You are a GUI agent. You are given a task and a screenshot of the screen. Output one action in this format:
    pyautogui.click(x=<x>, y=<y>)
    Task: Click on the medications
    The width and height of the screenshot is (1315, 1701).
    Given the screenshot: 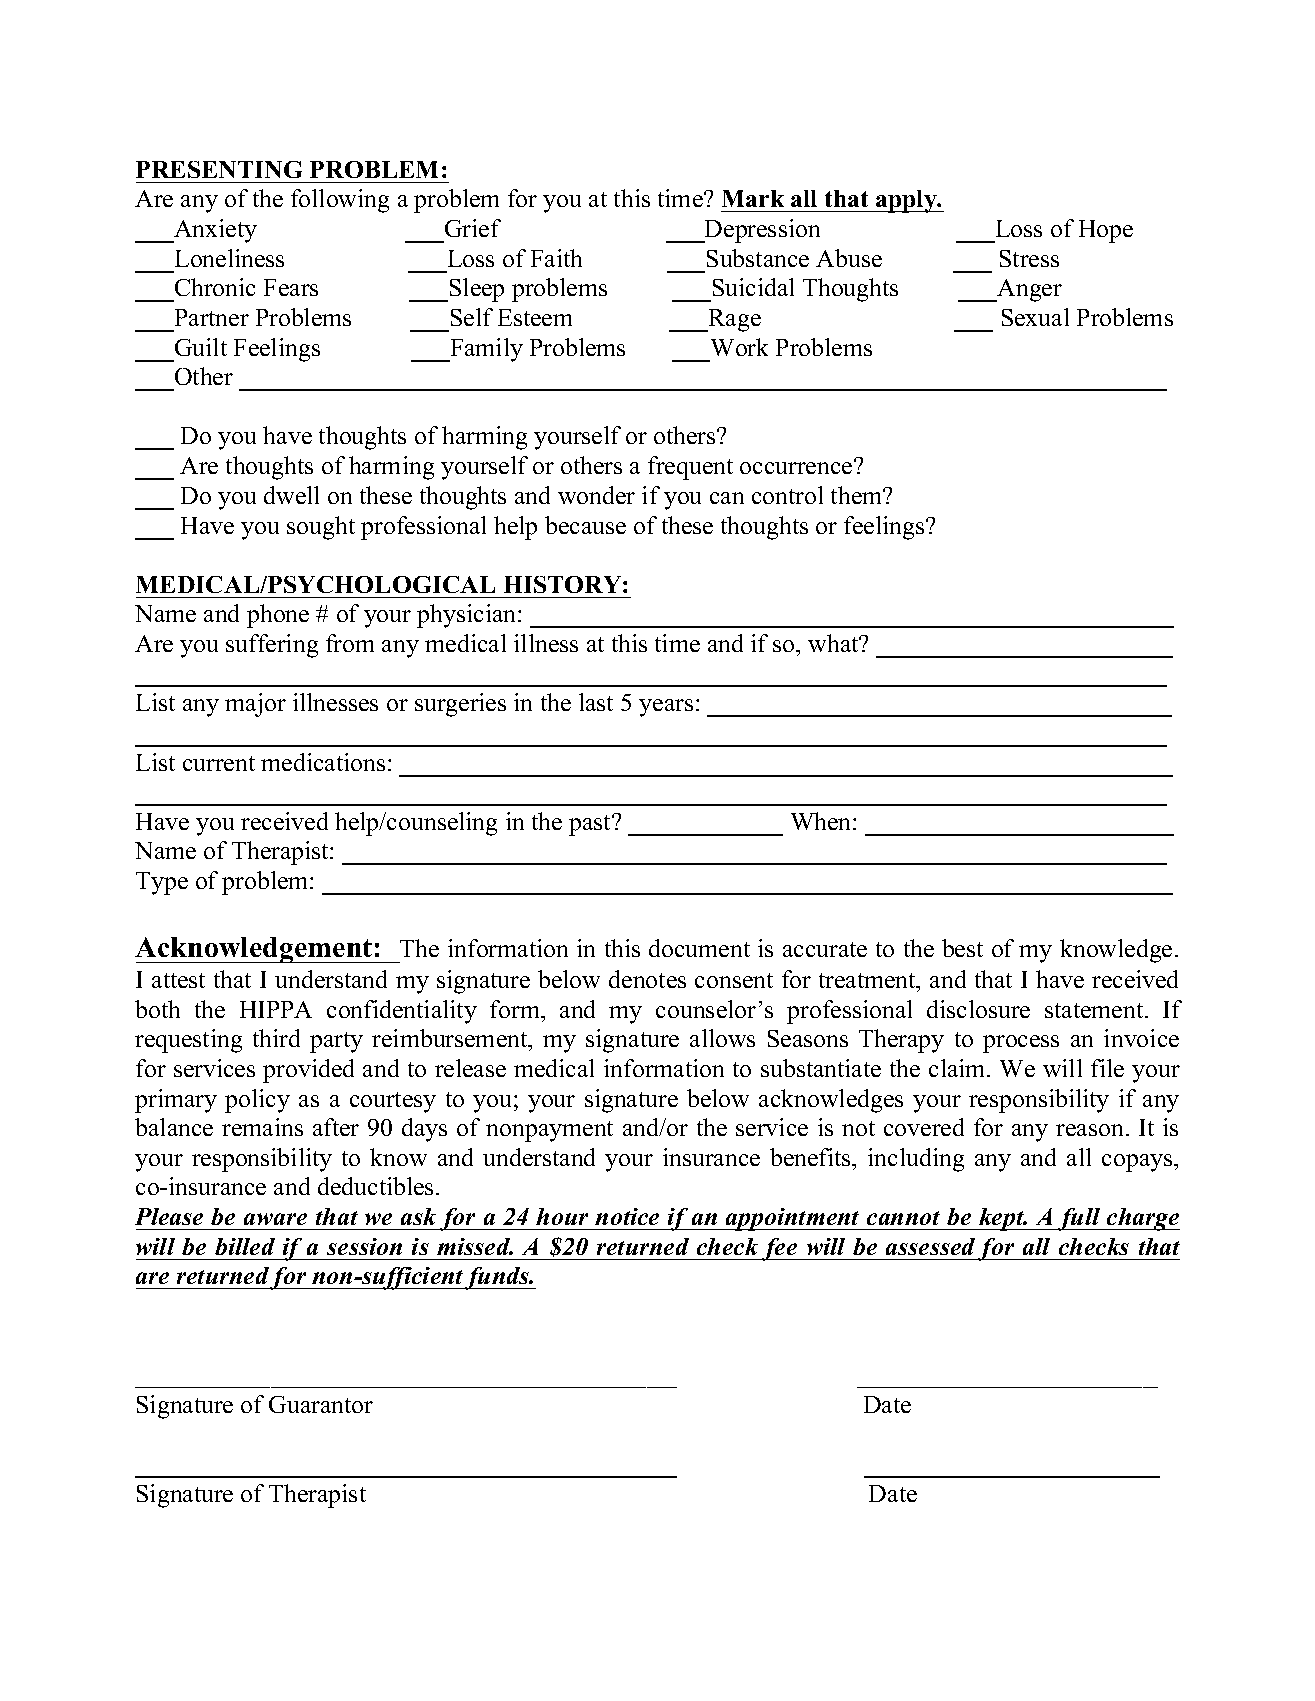 What is the action you would take?
    pyautogui.click(x=323, y=762)
